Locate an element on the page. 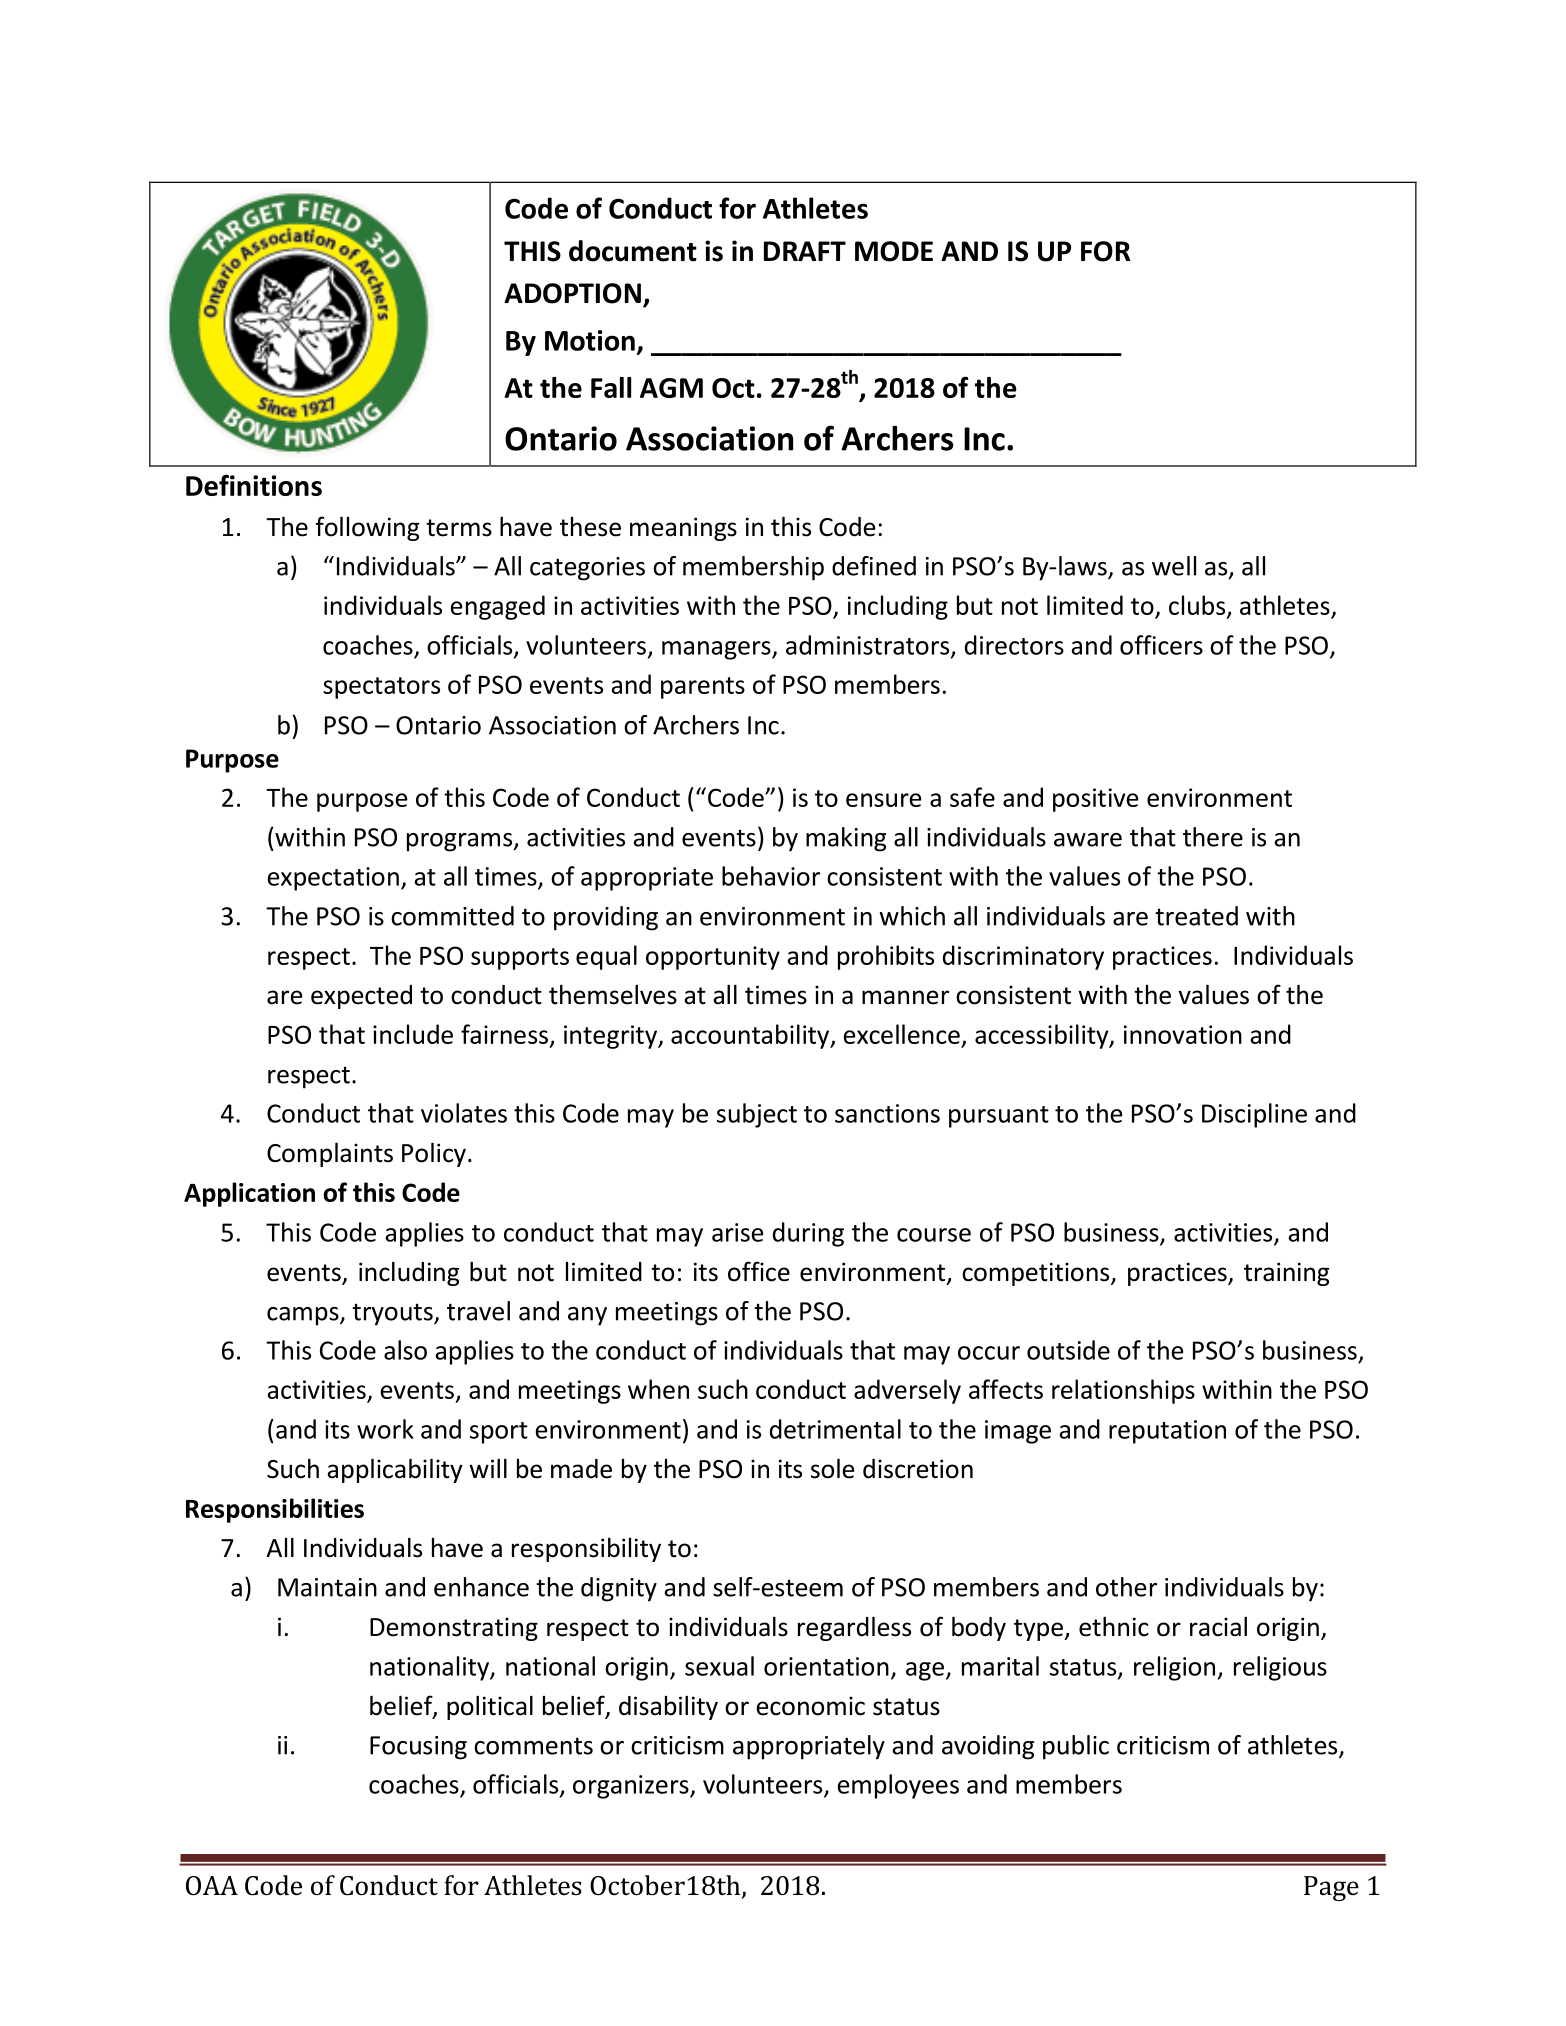 The width and height of the image is (1566, 2026). innovation is located at coordinates (1183, 1034).
